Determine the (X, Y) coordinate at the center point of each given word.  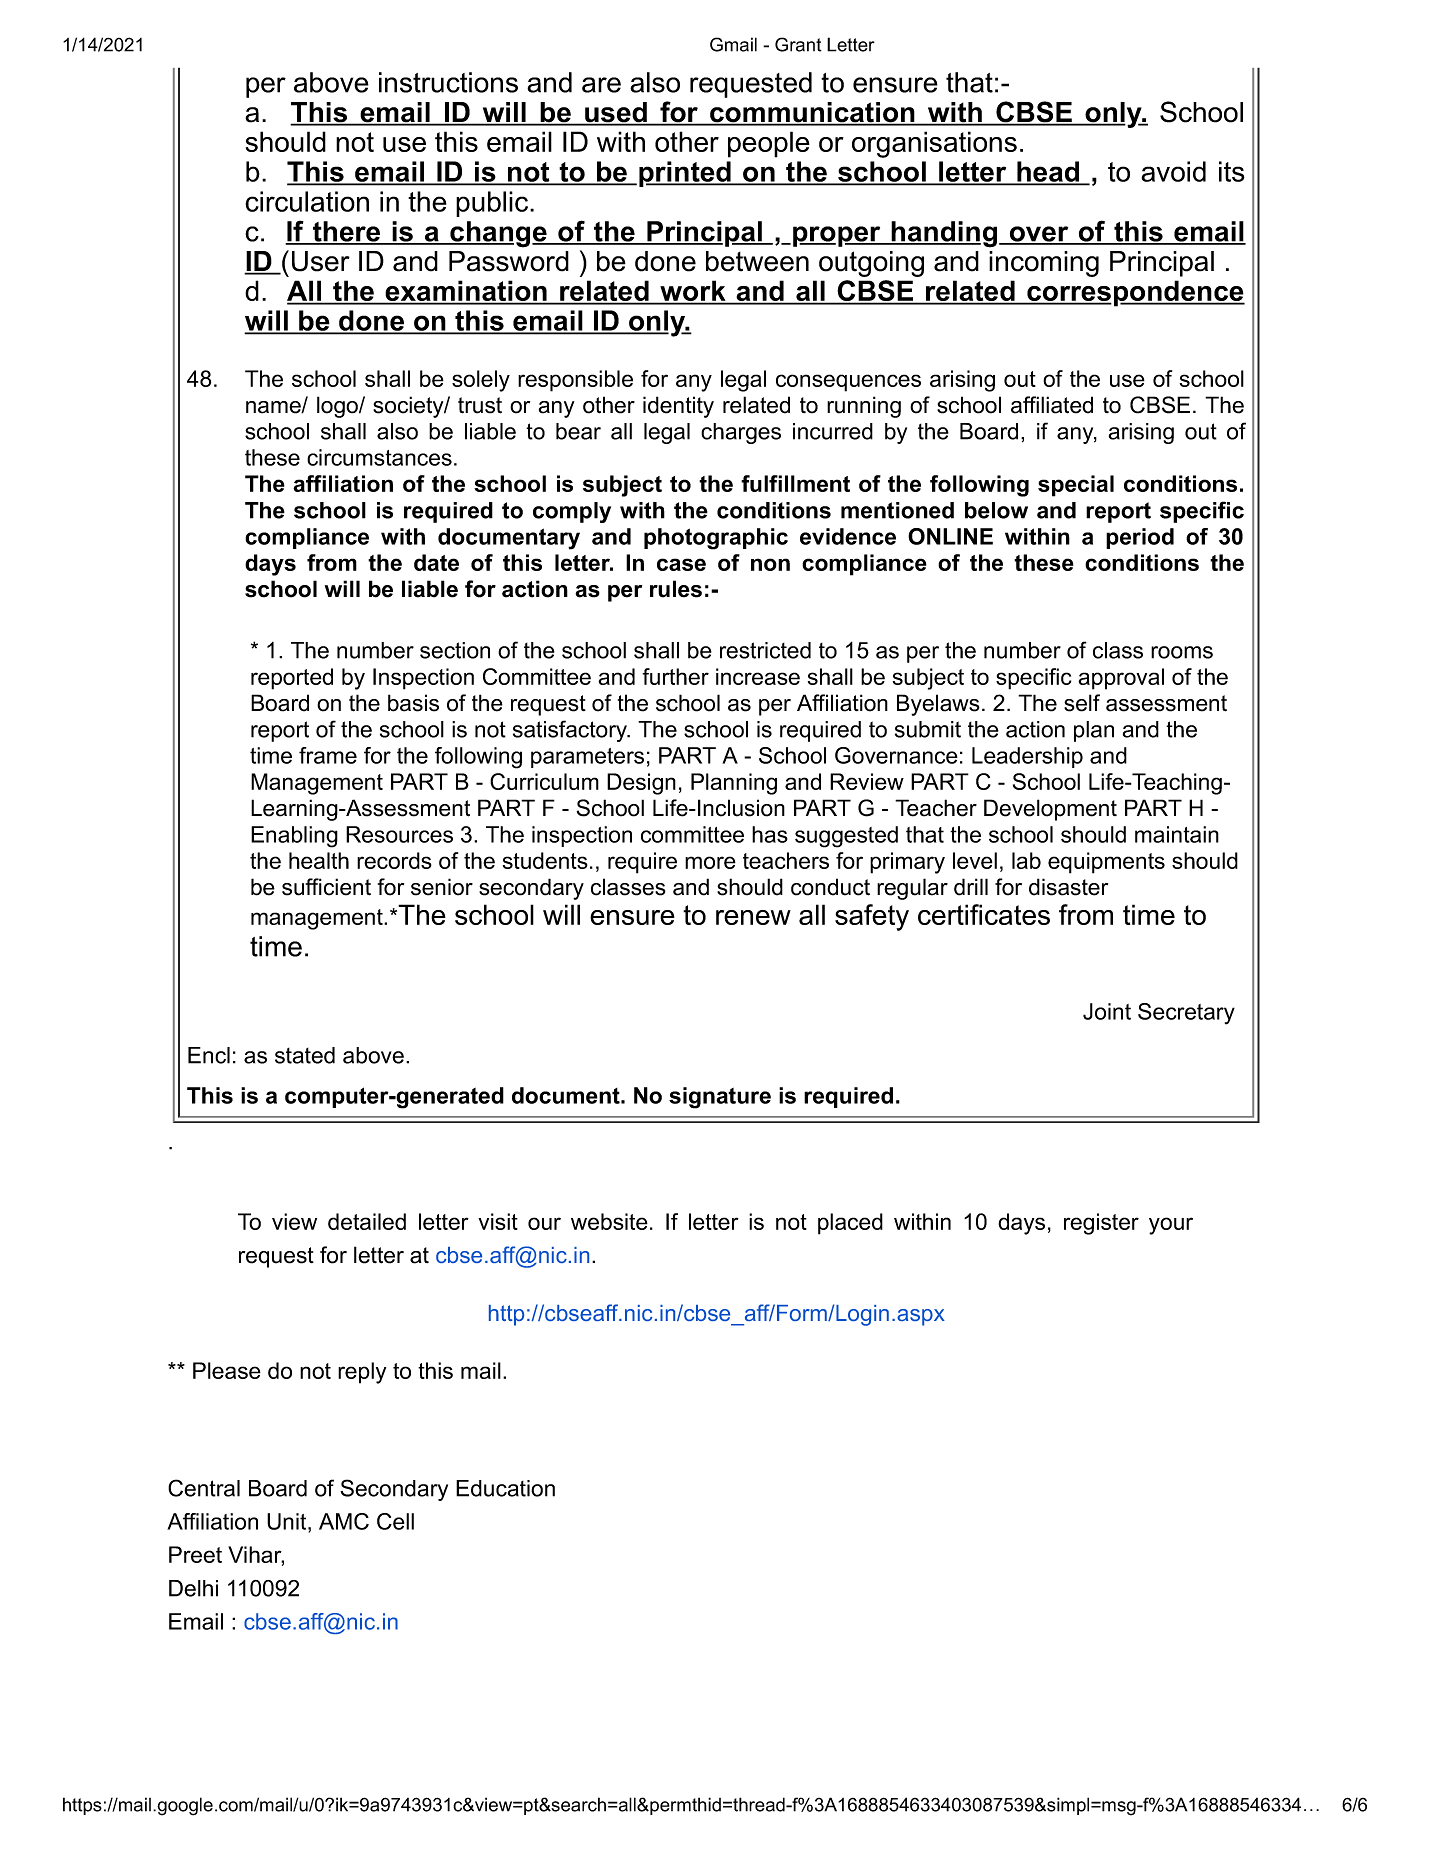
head (1048, 172)
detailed (367, 1221)
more (710, 862)
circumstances (379, 457)
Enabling (294, 837)
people (769, 144)
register (1101, 1224)
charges (741, 433)
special (1076, 486)
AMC (344, 1521)
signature (720, 1098)
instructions (448, 82)
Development (1050, 810)
